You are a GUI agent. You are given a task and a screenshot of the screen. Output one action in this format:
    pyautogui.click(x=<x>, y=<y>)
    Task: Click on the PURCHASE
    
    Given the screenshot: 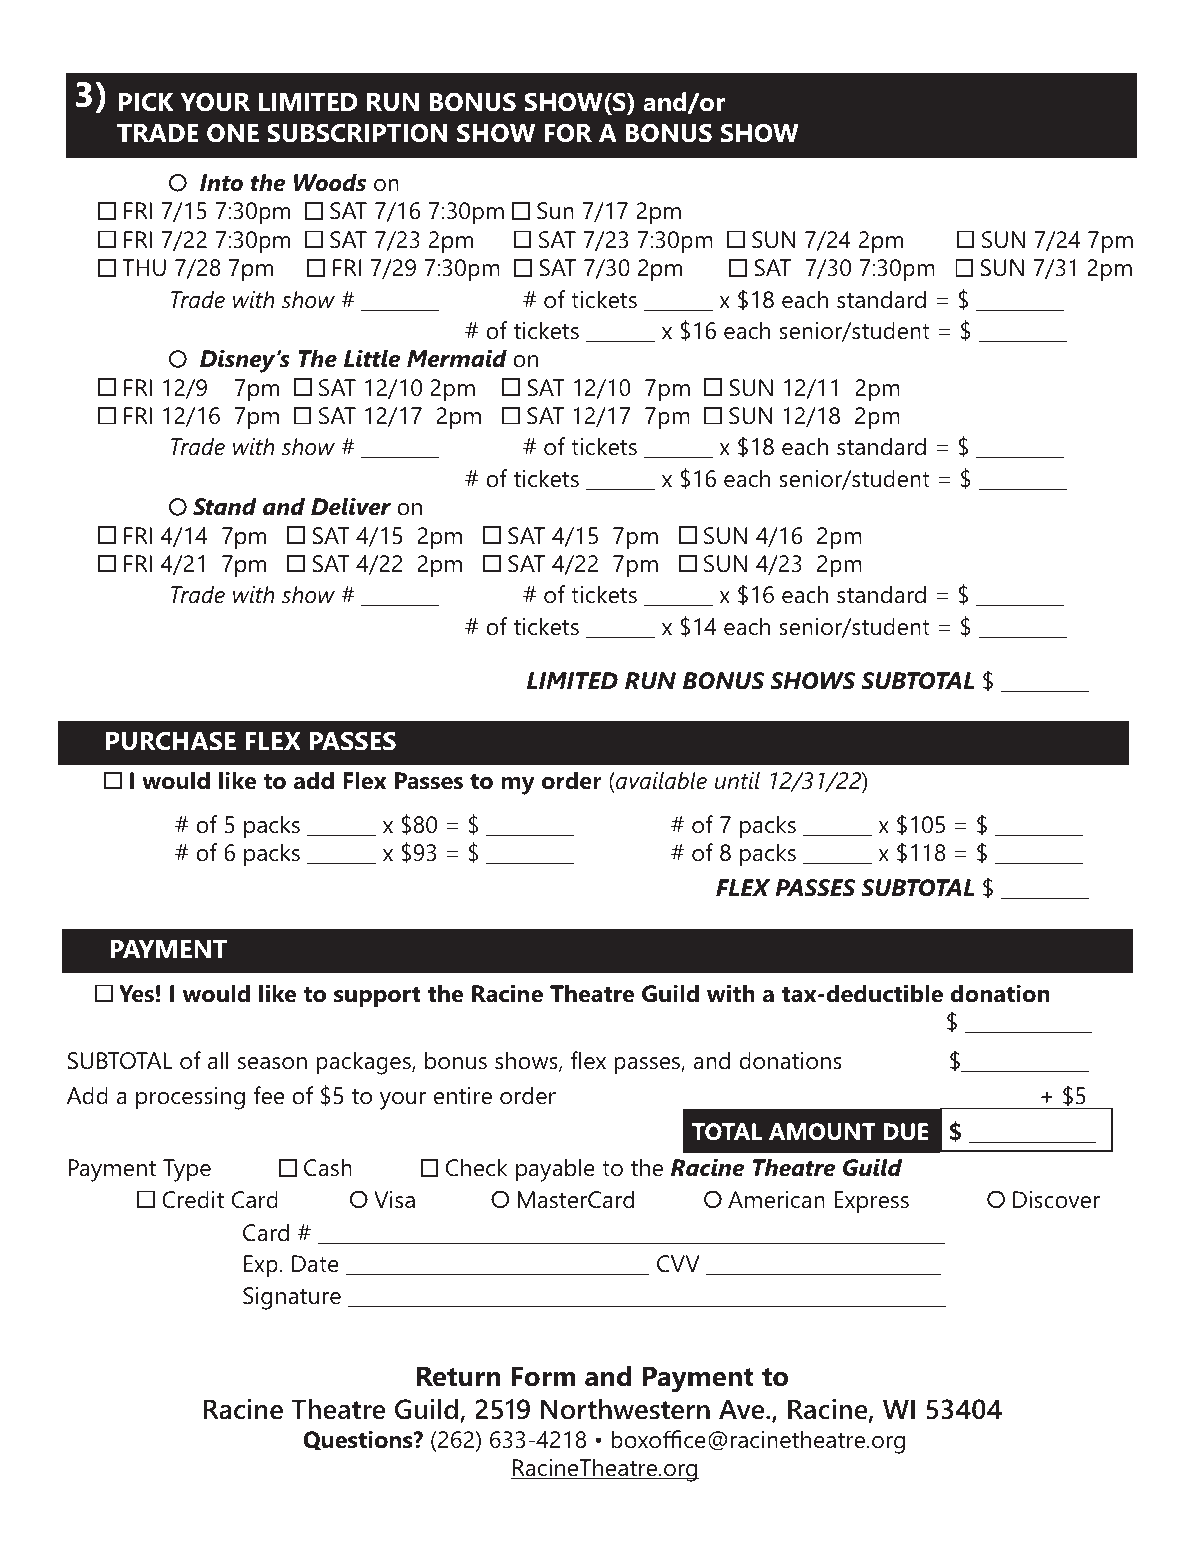 What is the action you would take?
    pyautogui.click(x=171, y=741)
